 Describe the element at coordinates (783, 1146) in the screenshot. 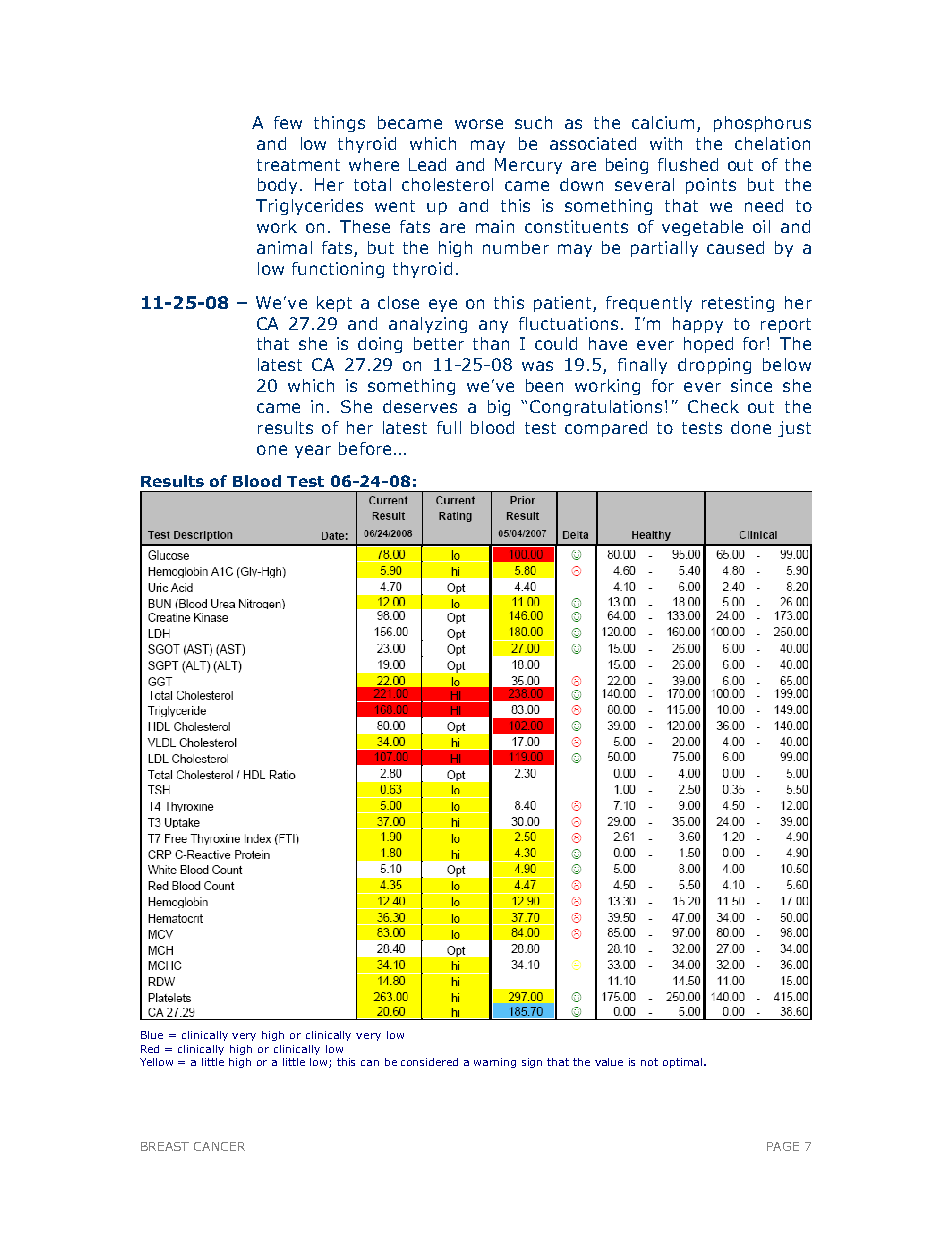

I see `PAGE` at that location.
